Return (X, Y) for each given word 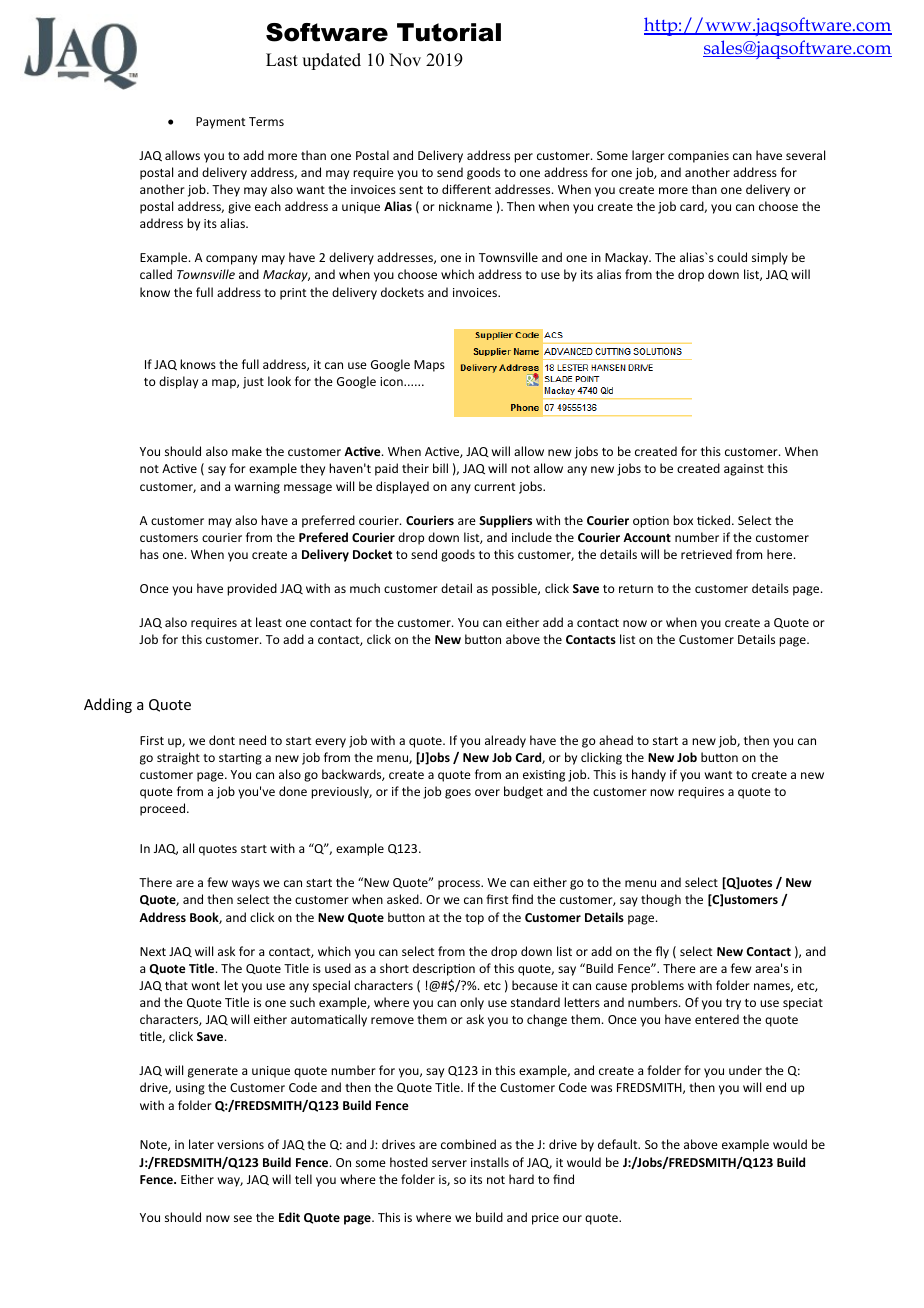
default (619, 1144)
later (201, 1144)
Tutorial (449, 32)
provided (252, 589)
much (365, 588)
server (449, 1163)
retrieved (706, 554)
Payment (220, 123)
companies (698, 157)
